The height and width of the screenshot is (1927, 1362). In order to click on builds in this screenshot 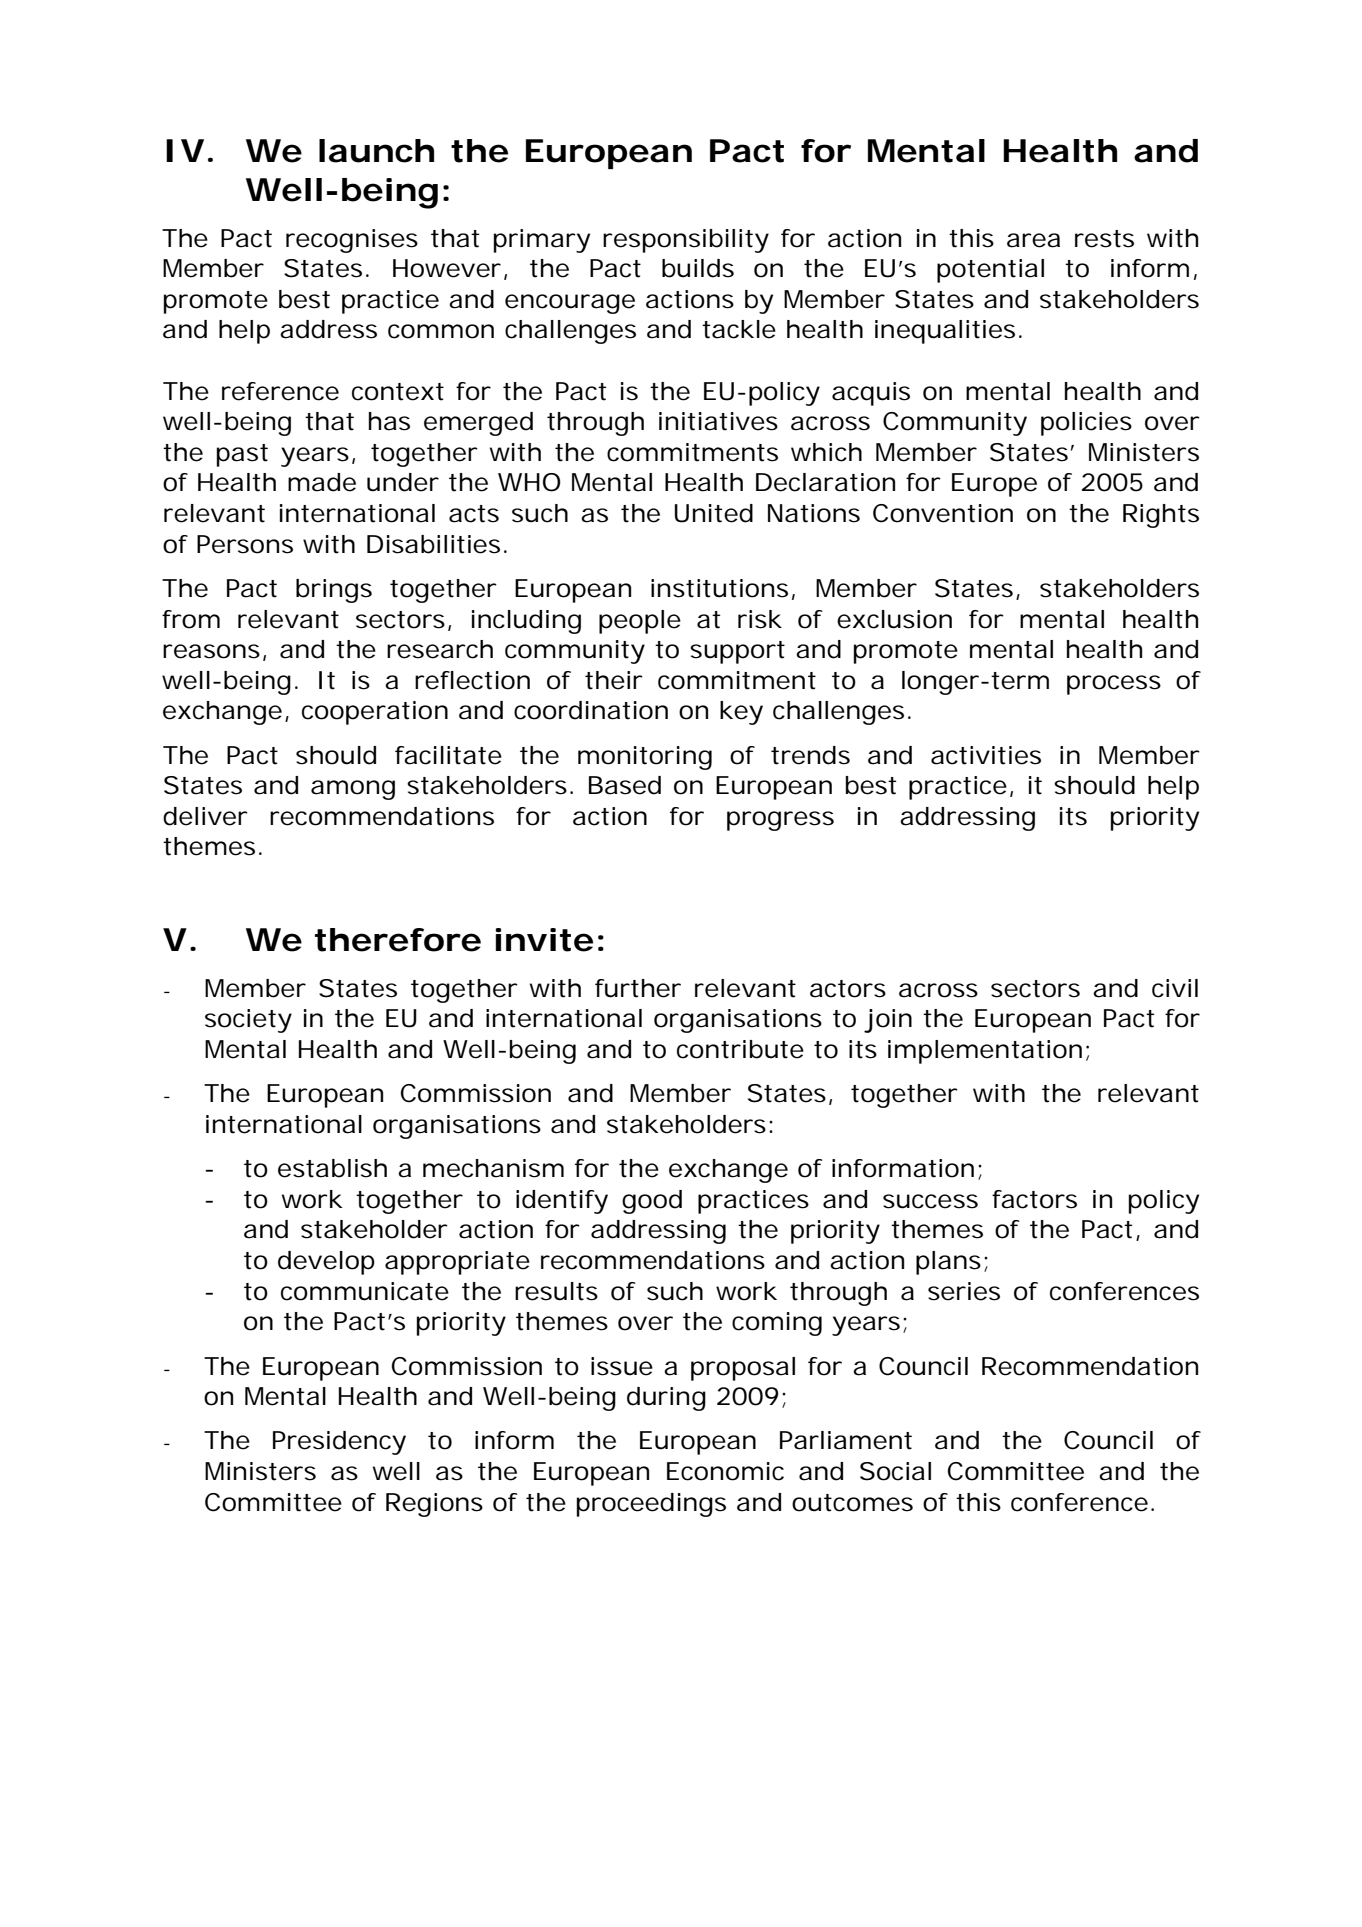, I will do `click(698, 268)`.
